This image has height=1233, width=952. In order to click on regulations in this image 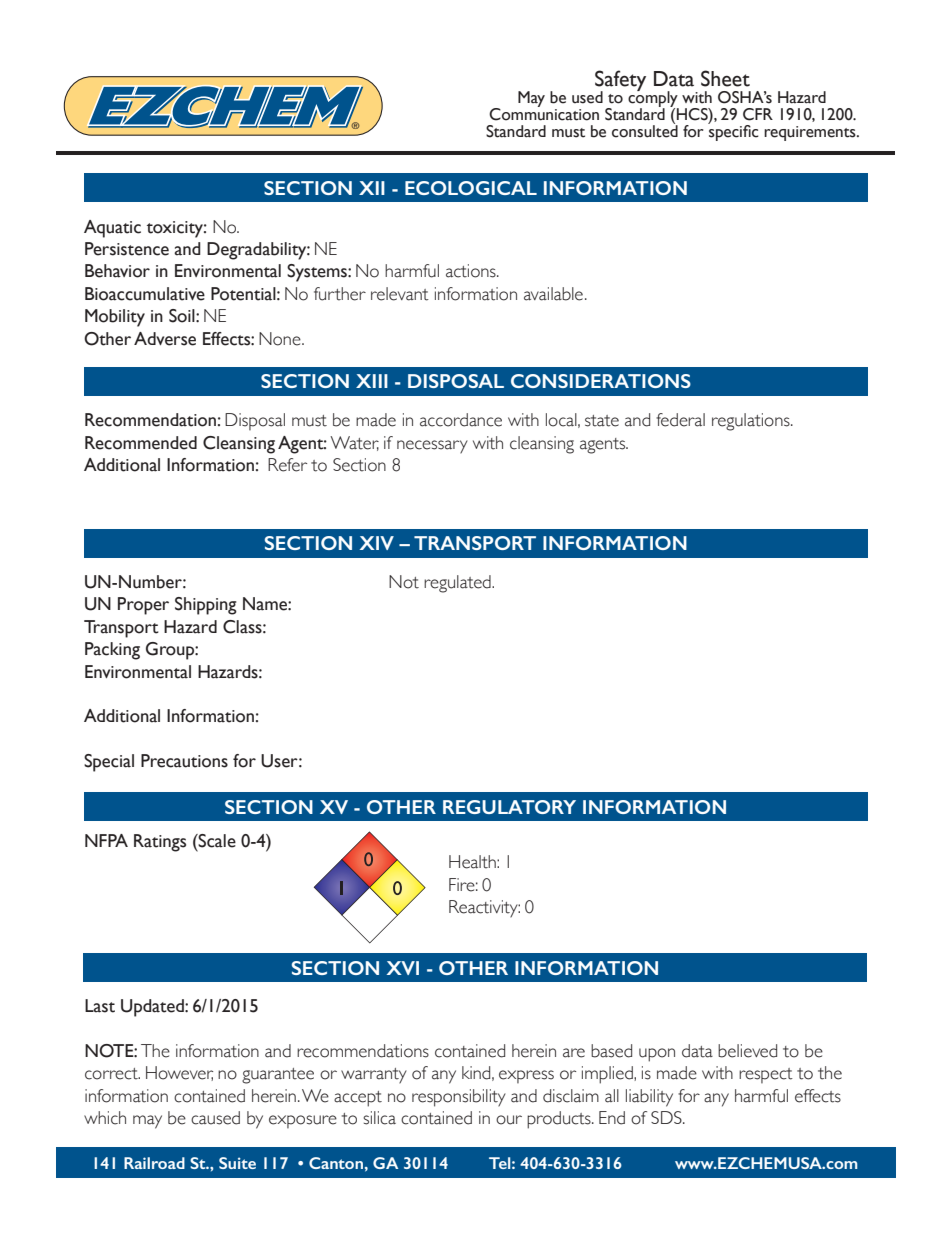, I will do `click(752, 422)`.
